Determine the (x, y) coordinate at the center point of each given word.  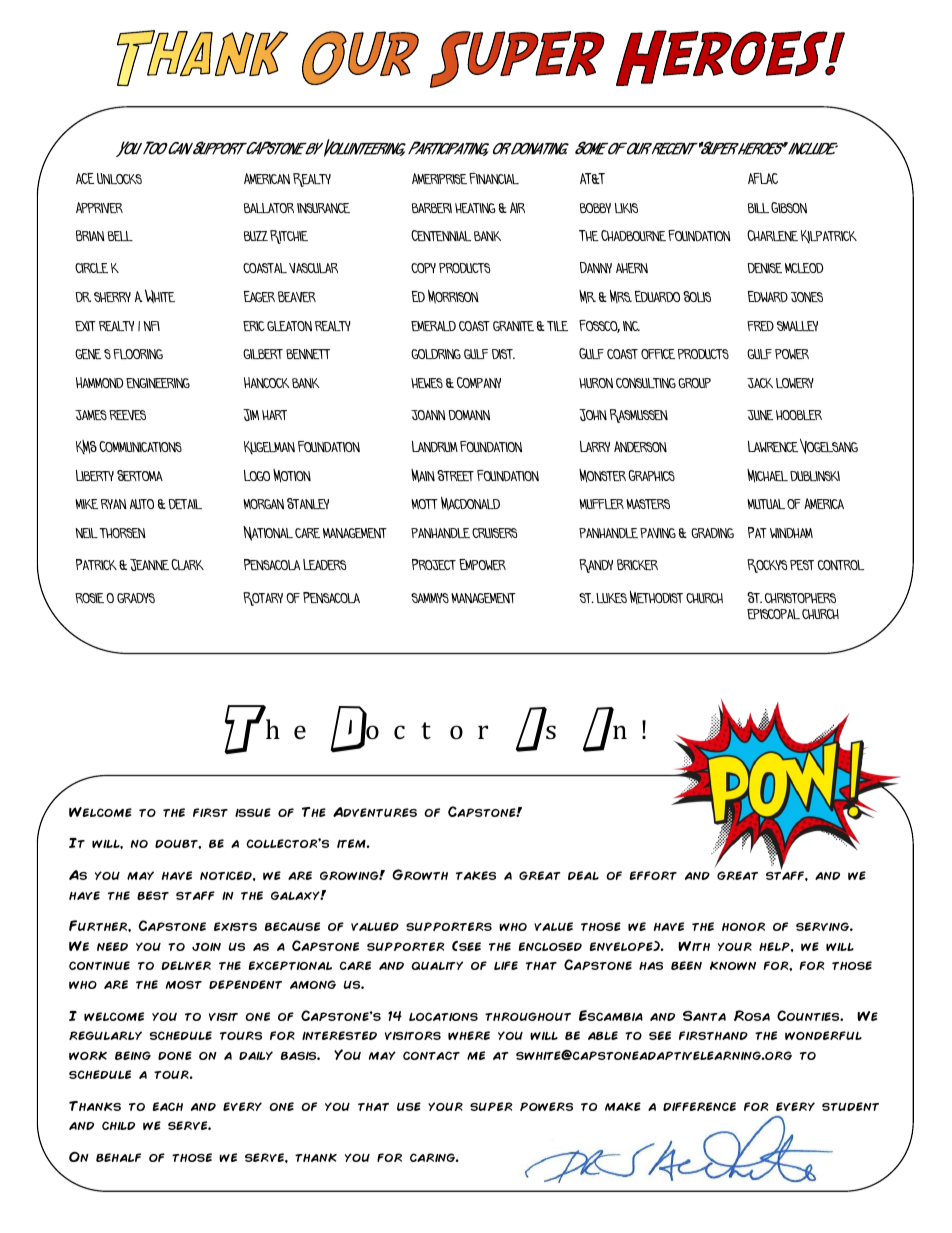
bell (120, 236)
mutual (766, 504)
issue (253, 812)
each (167, 1106)
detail (185, 504)
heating (475, 208)
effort (653, 875)
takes (476, 875)
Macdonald (470, 503)
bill (758, 208)
